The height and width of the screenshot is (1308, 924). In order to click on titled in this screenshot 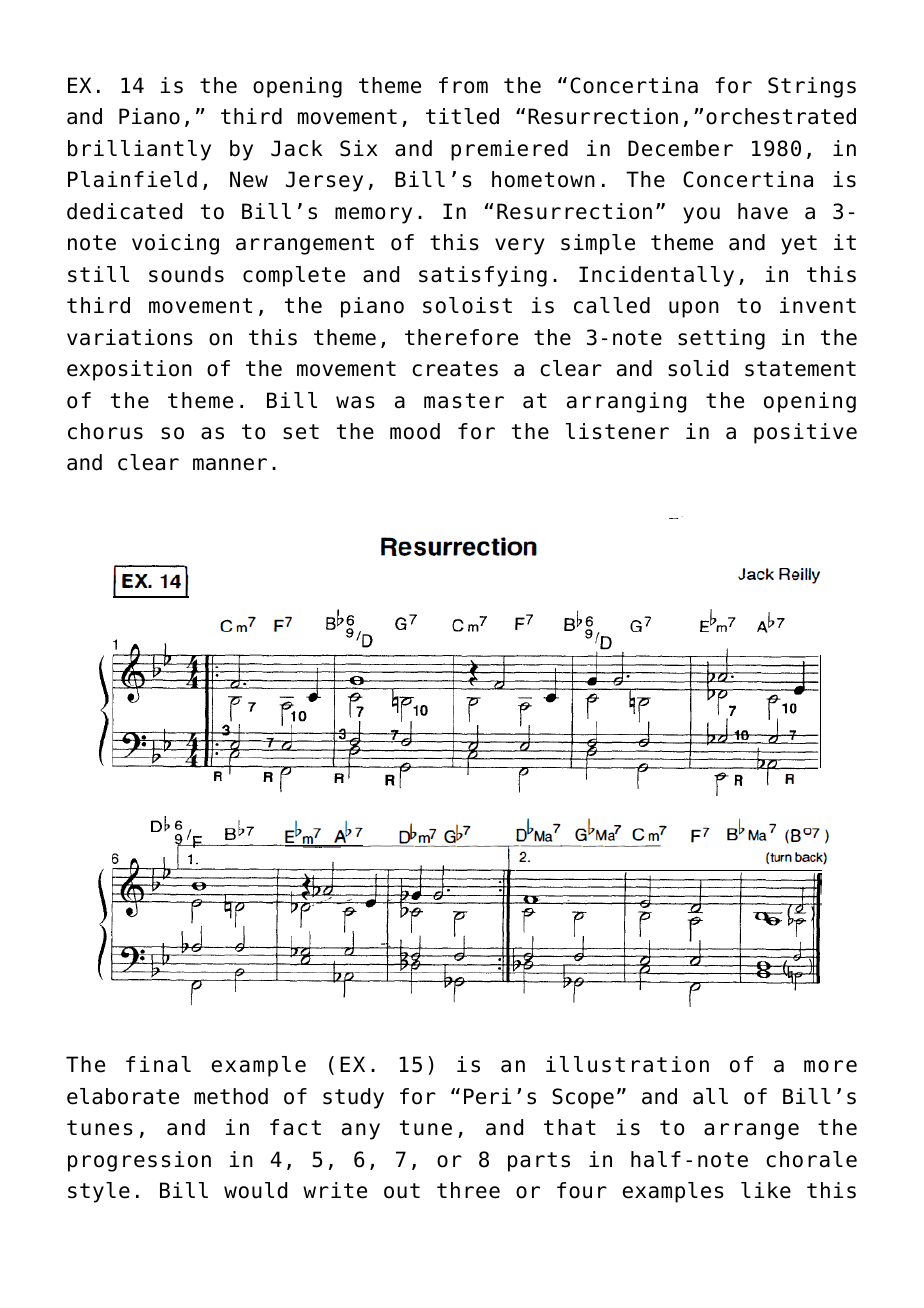, I will do `click(462, 116)`.
